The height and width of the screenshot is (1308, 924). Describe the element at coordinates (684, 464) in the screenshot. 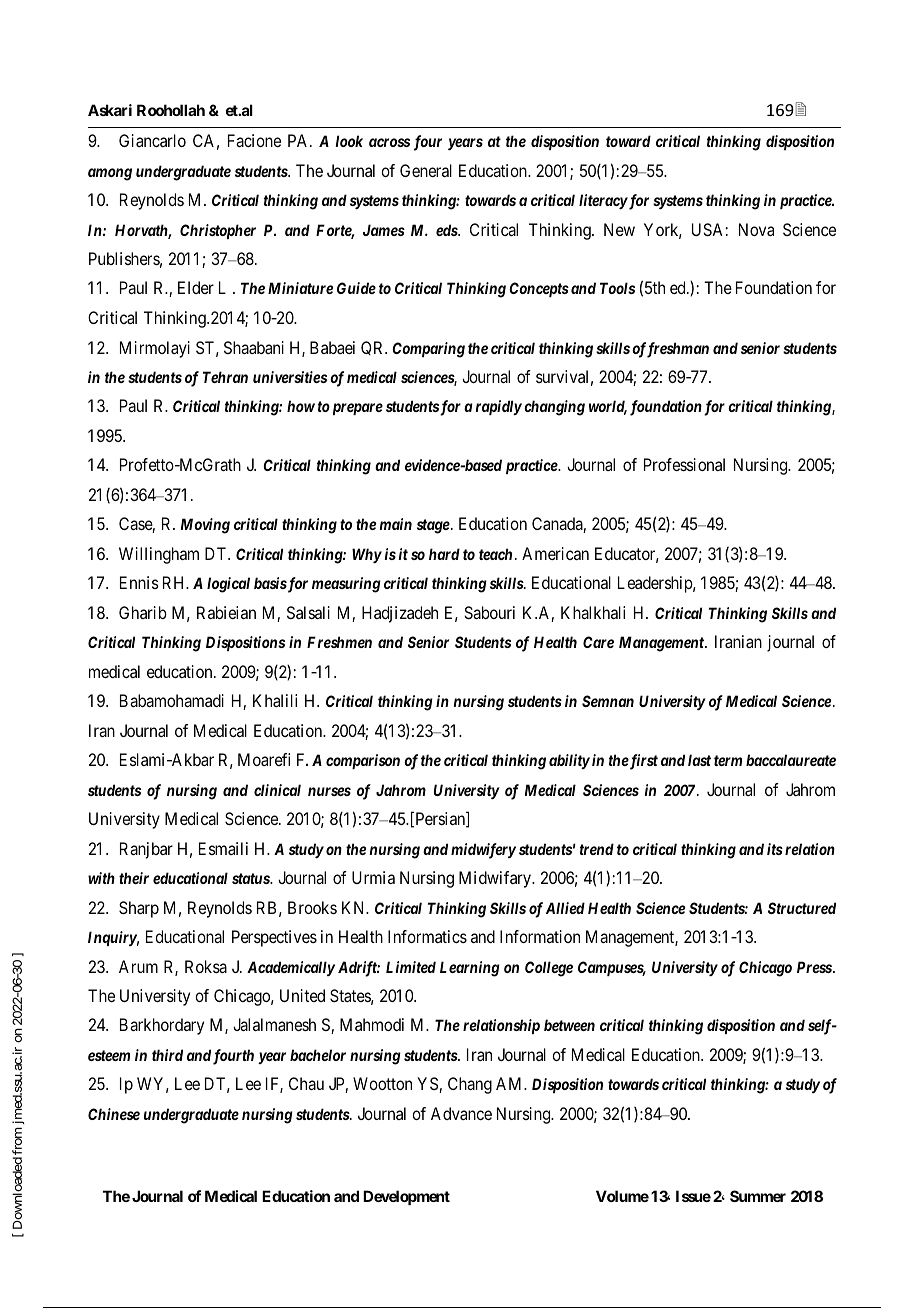

I see `Professional` at that location.
